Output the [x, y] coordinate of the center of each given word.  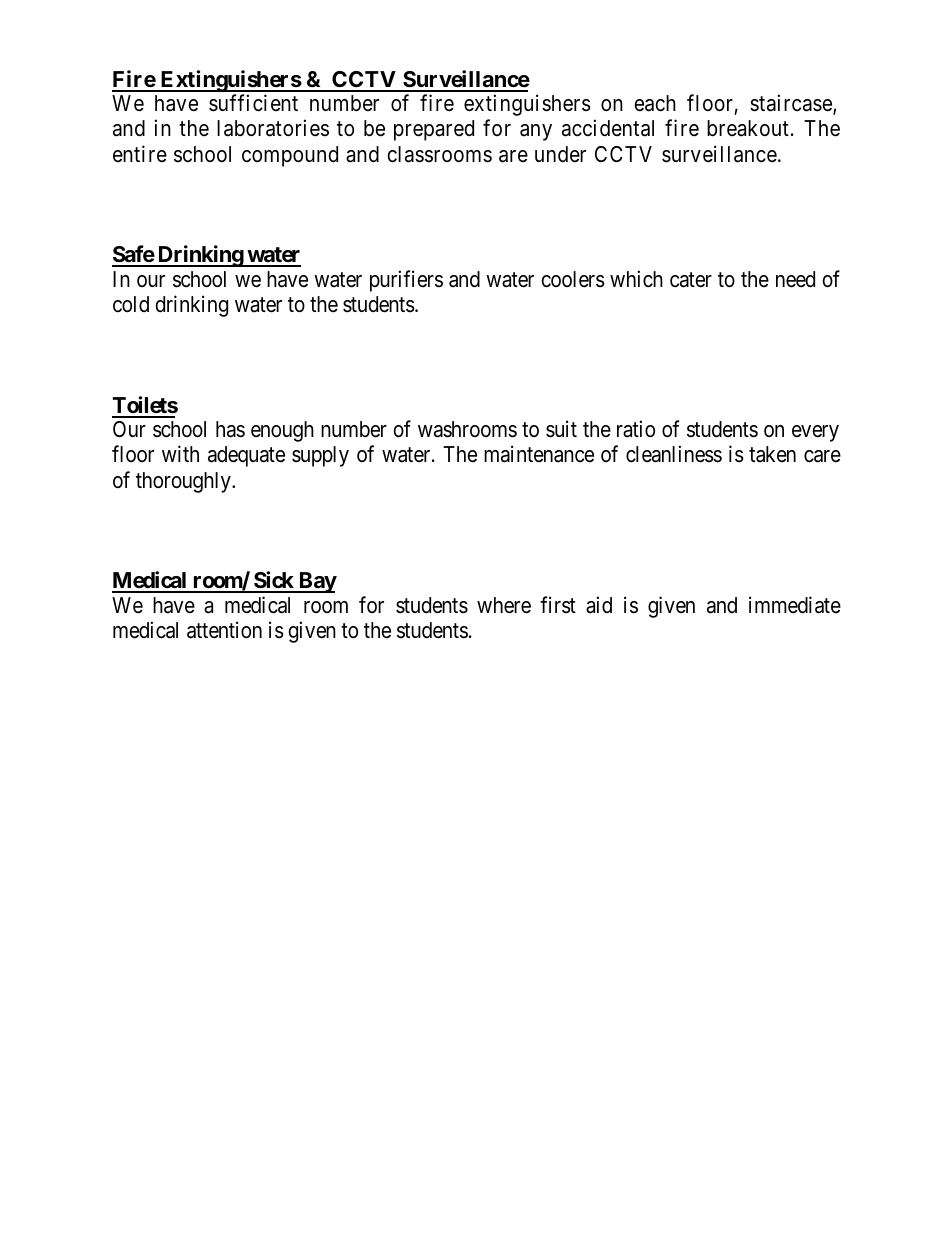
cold [131, 304]
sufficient [253, 103]
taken [772, 454]
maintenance [539, 454]
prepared [434, 130]
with [180, 453]
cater [691, 280]
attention [224, 630]
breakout [748, 128]
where [504, 605]
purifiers [406, 281]
